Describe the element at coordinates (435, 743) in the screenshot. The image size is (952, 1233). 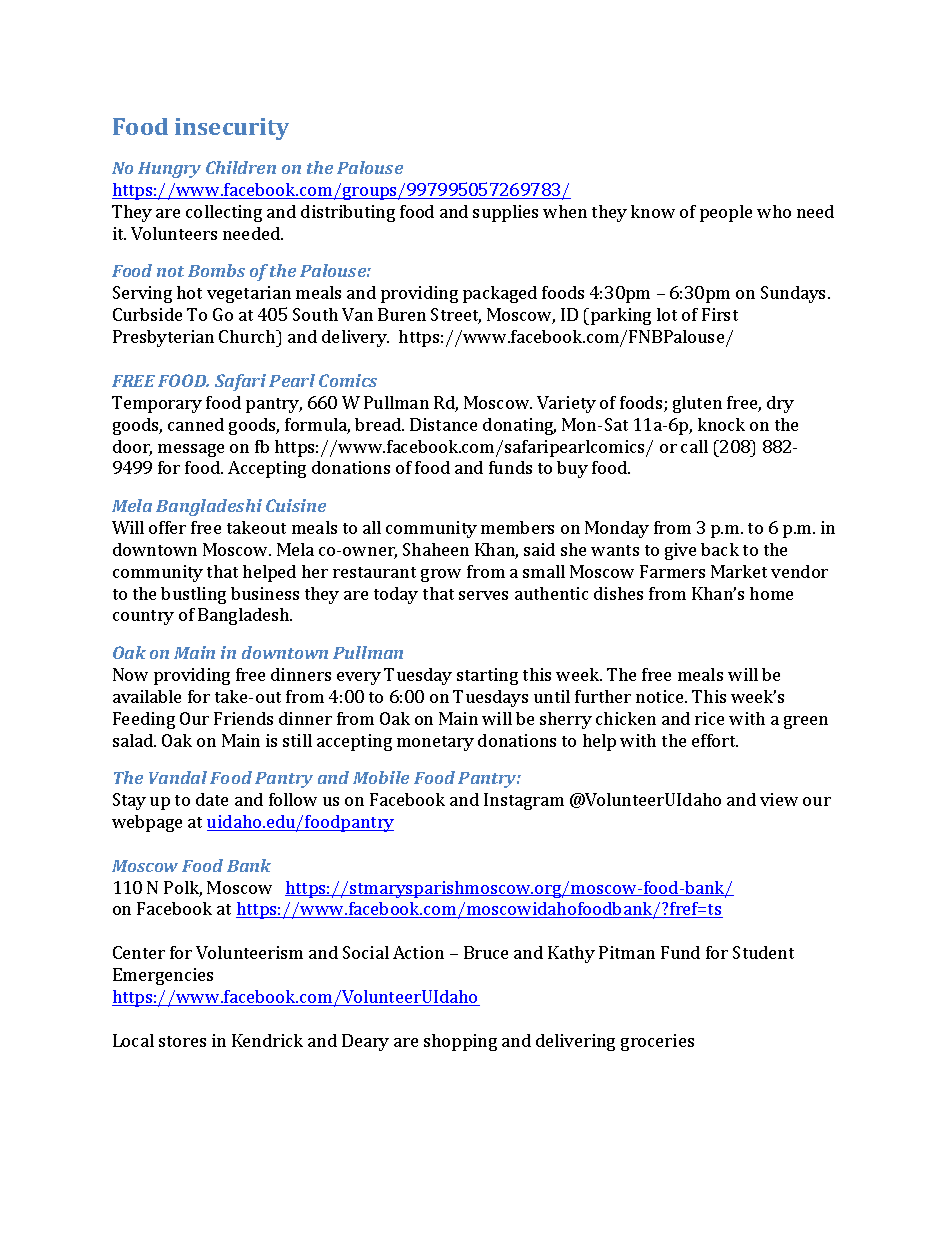
I see `monetary` at that location.
